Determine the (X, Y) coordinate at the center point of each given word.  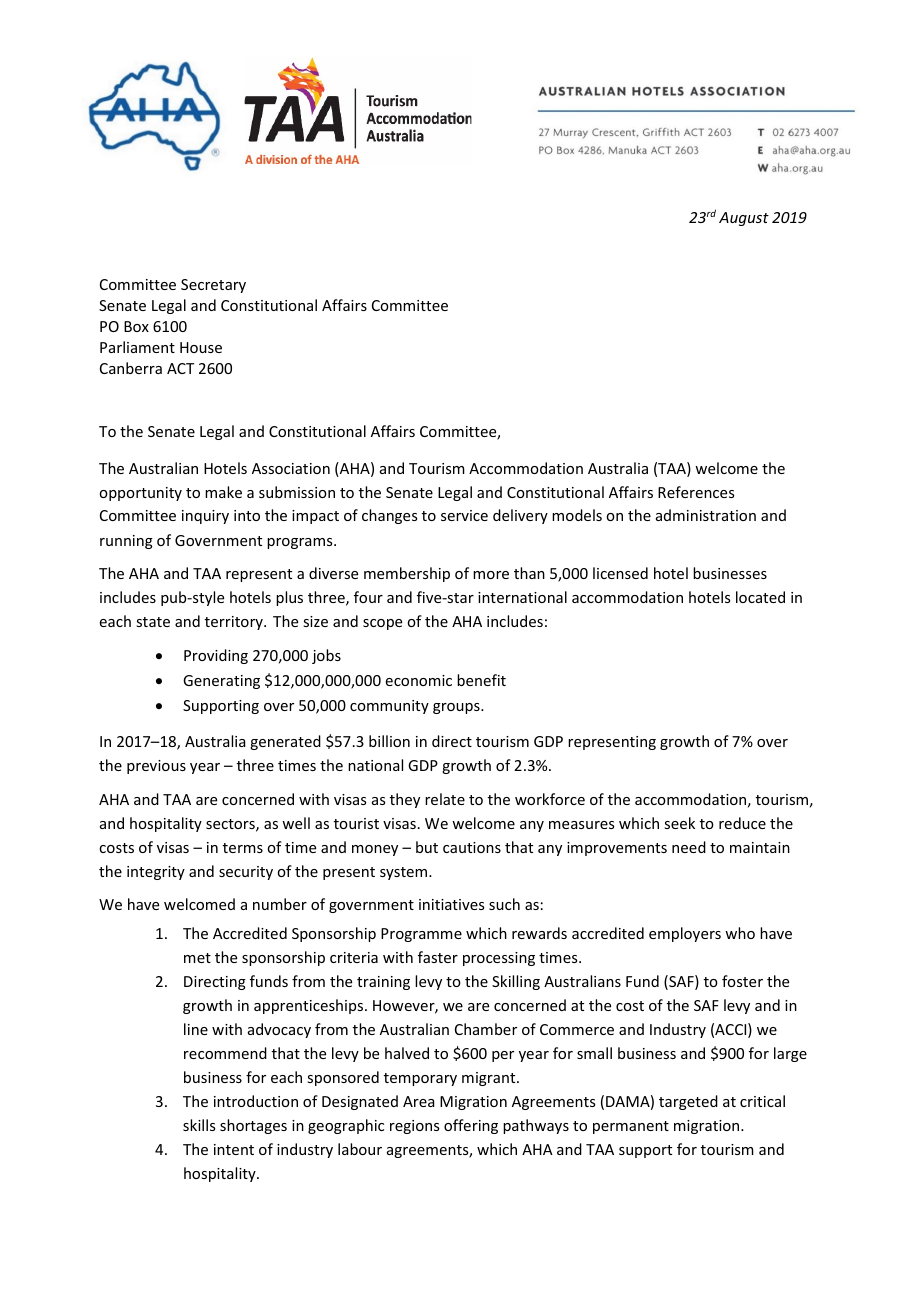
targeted (688, 1102)
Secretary (213, 286)
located (760, 597)
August (744, 219)
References (696, 492)
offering (471, 1126)
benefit (481, 680)
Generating (221, 682)
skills (199, 1125)
